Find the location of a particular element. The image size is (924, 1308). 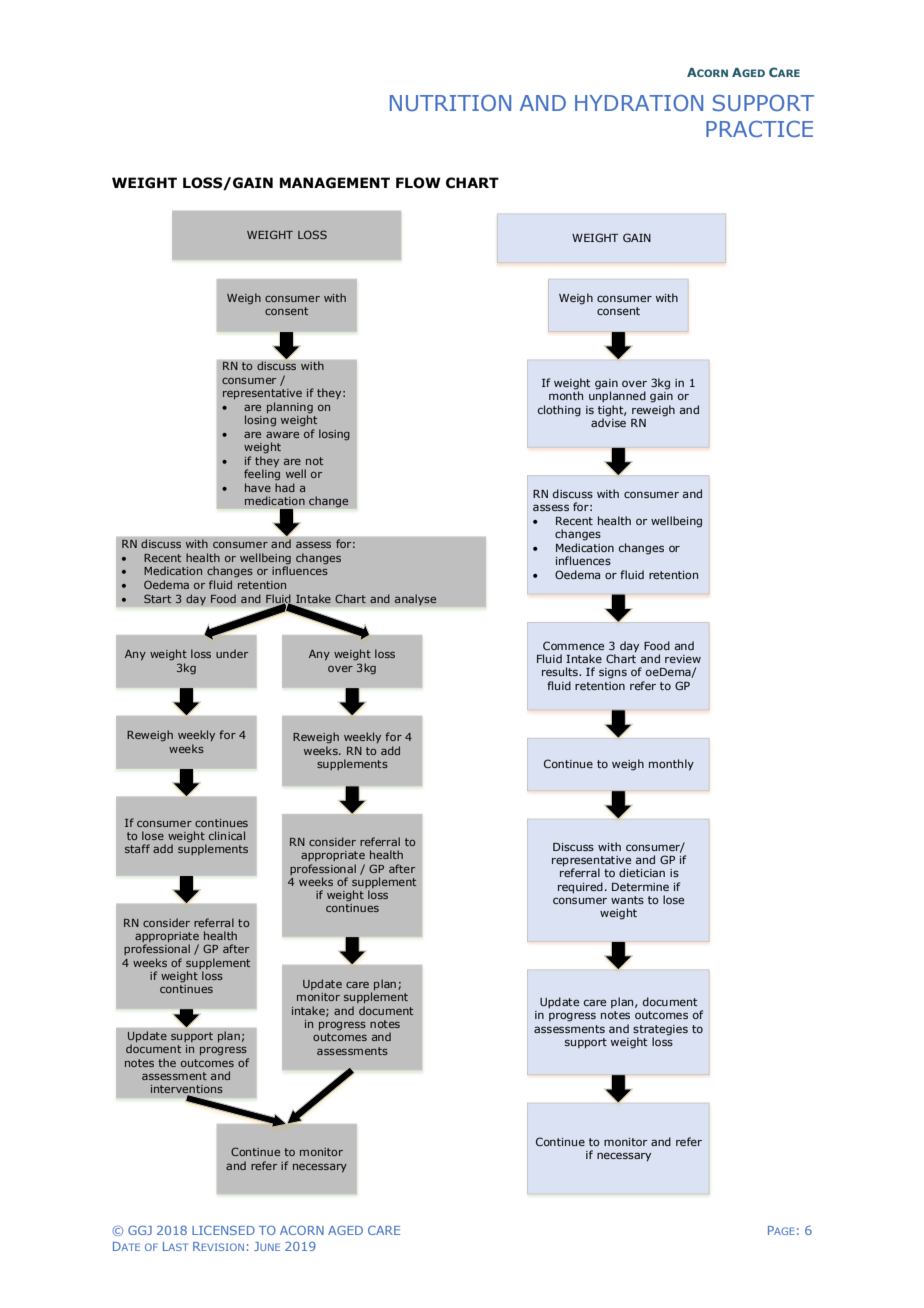

LICENSED is located at coordinates (223, 1230).
